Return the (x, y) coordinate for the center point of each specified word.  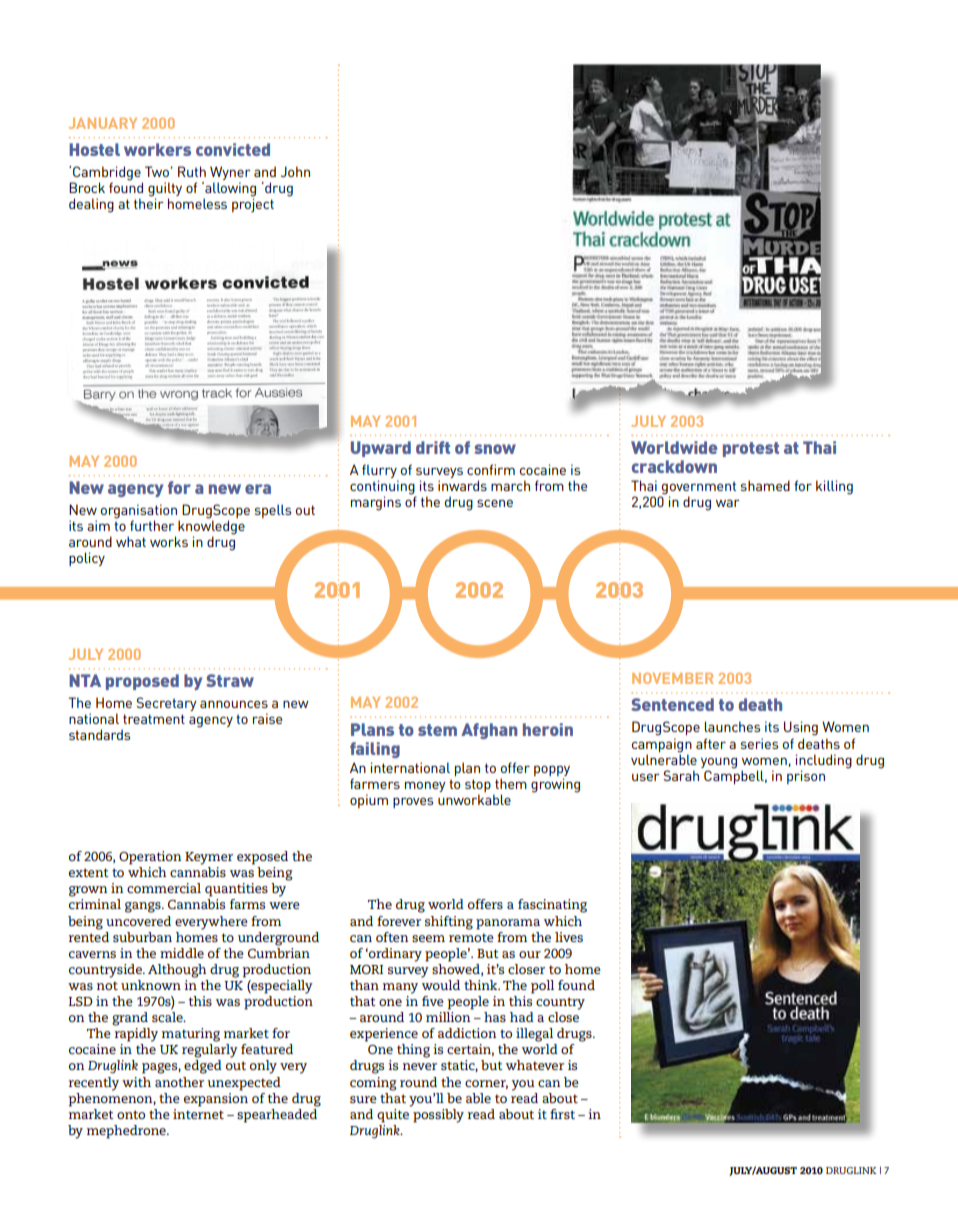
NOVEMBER (672, 678)
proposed (142, 682)
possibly (437, 1114)
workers (157, 149)
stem (437, 730)
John (295, 171)
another (179, 1082)
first (562, 1114)
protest (751, 449)
